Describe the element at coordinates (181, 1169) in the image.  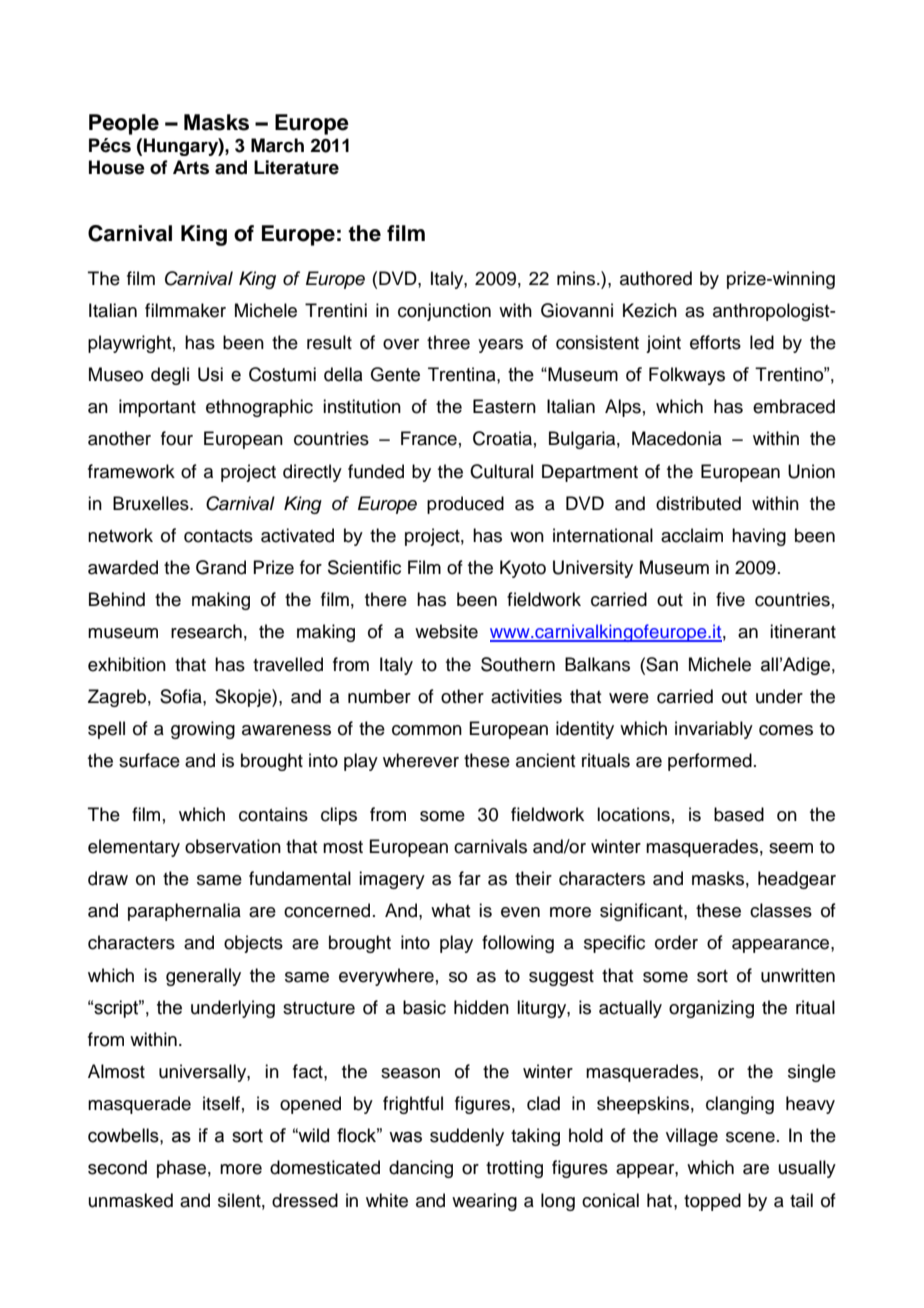
I see `phase` at that location.
